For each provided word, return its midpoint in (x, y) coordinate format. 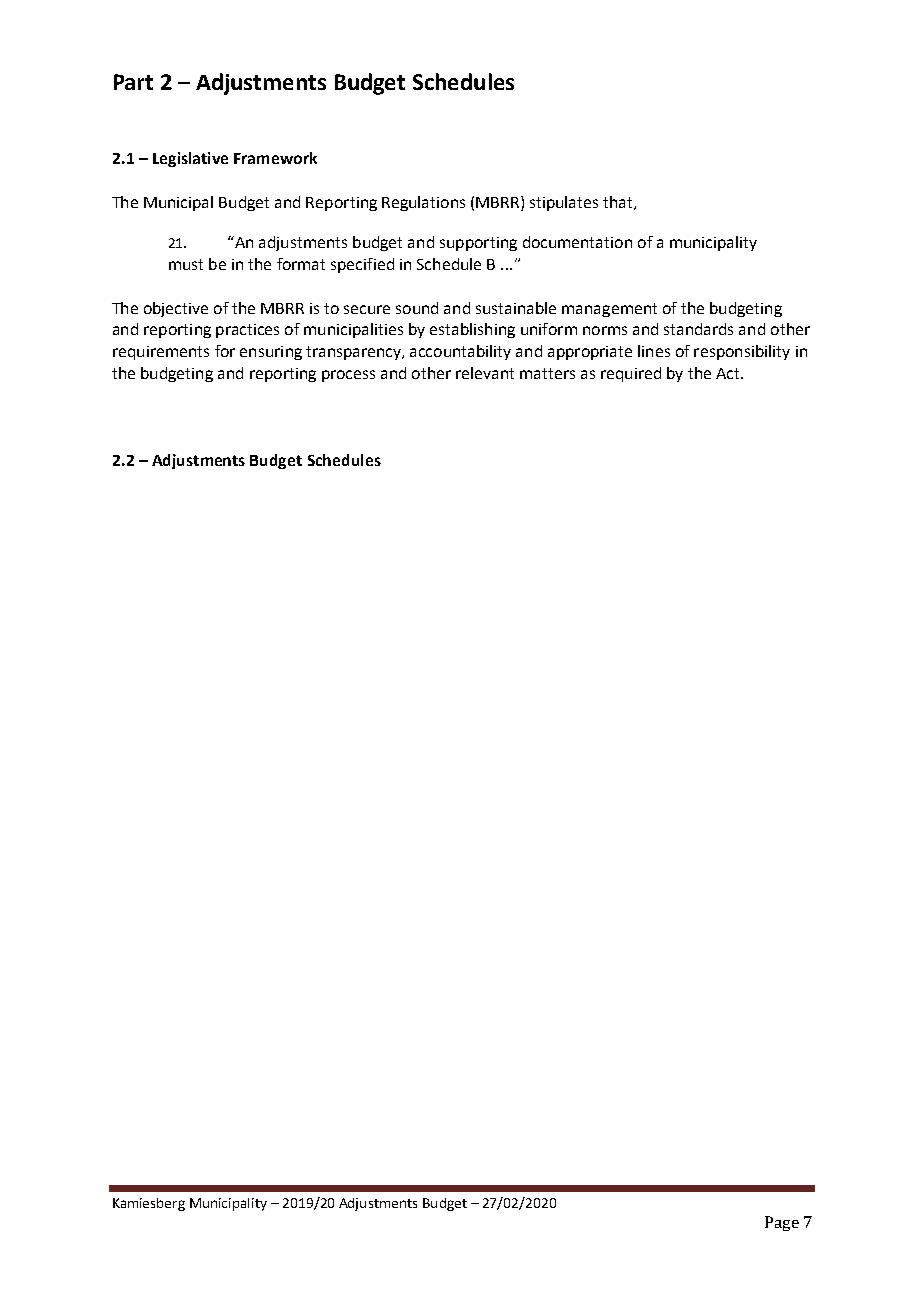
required (631, 374)
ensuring (271, 353)
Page (782, 1223)
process (348, 376)
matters (547, 373)
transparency (354, 353)
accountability (460, 352)
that (619, 203)
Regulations (423, 203)
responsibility (742, 352)
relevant (485, 373)
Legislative (190, 159)
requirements (161, 353)
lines (654, 351)
